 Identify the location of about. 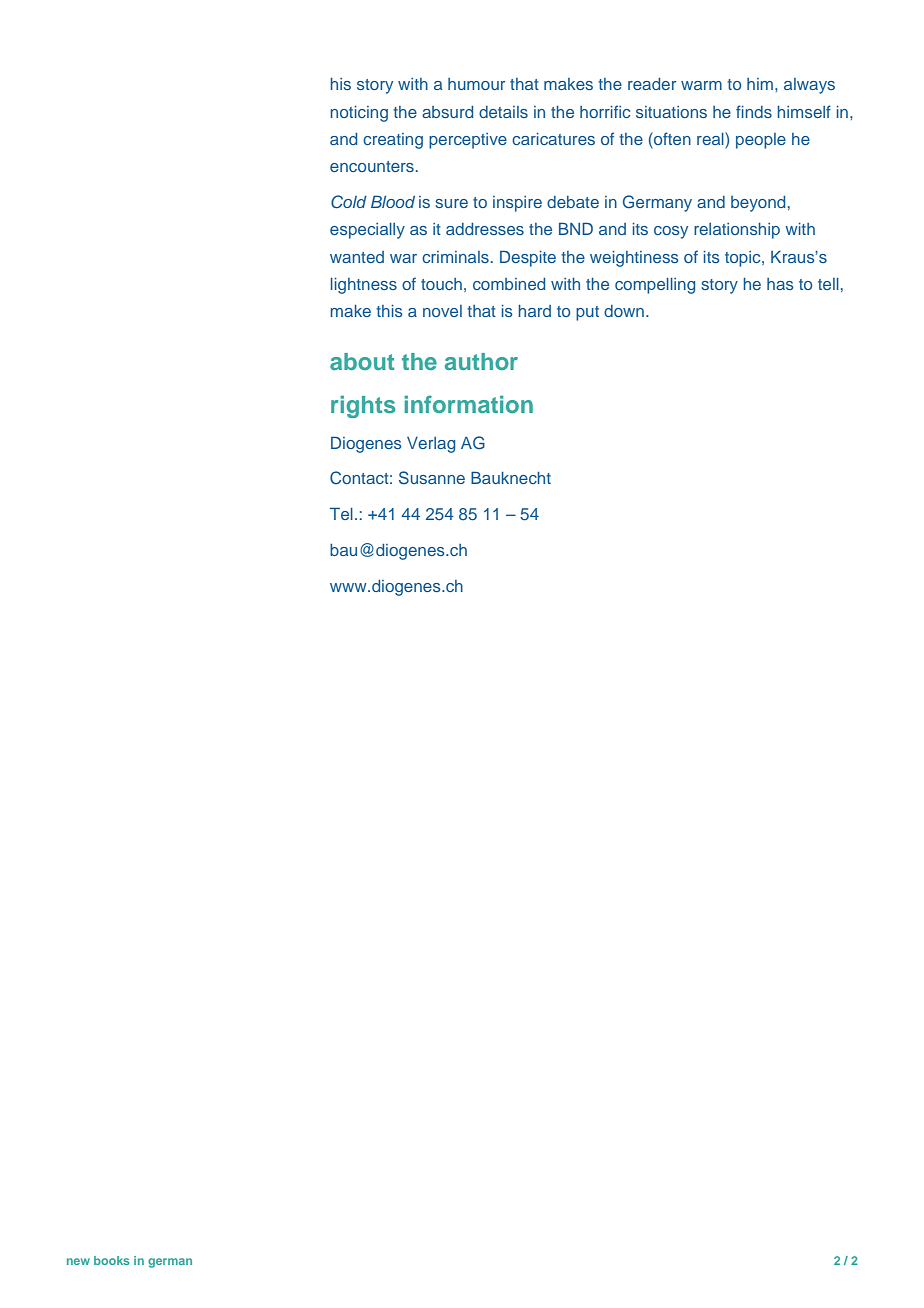
(362, 361).
